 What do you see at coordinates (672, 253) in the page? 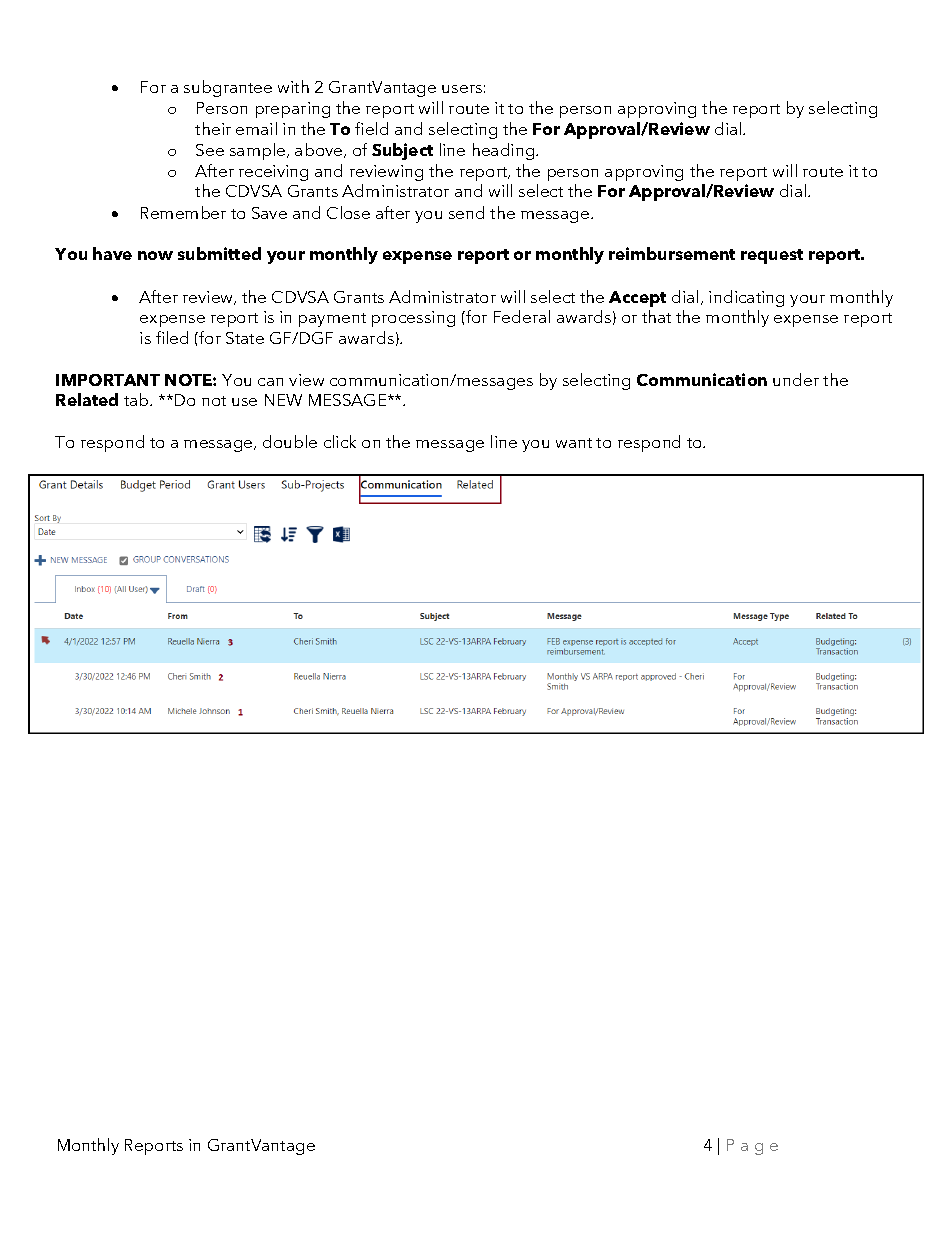
I see `reimbursement` at bounding box center [672, 253].
